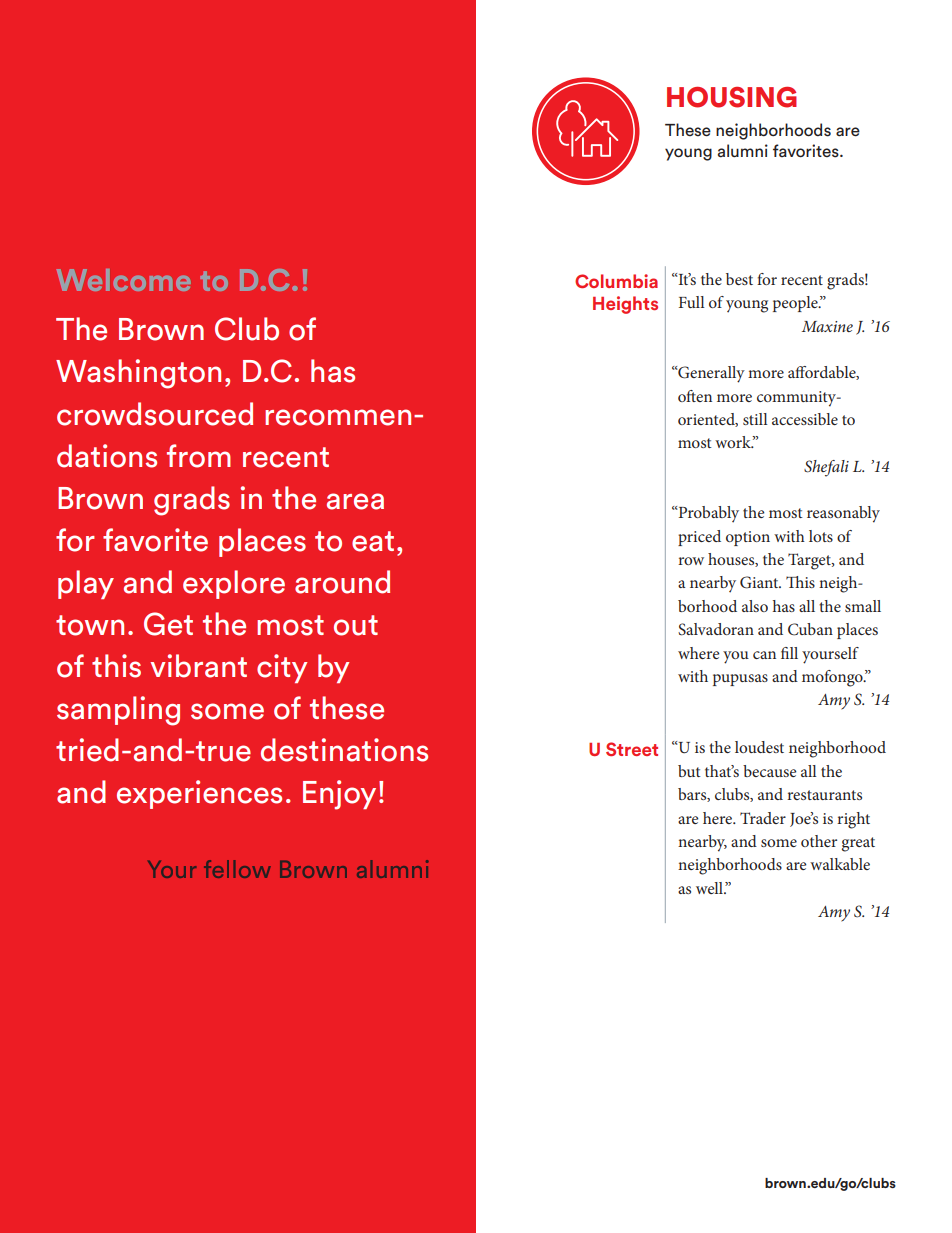 The height and width of the screenshot is (1233, 952). I want to click on explore, so click(234, 584).
